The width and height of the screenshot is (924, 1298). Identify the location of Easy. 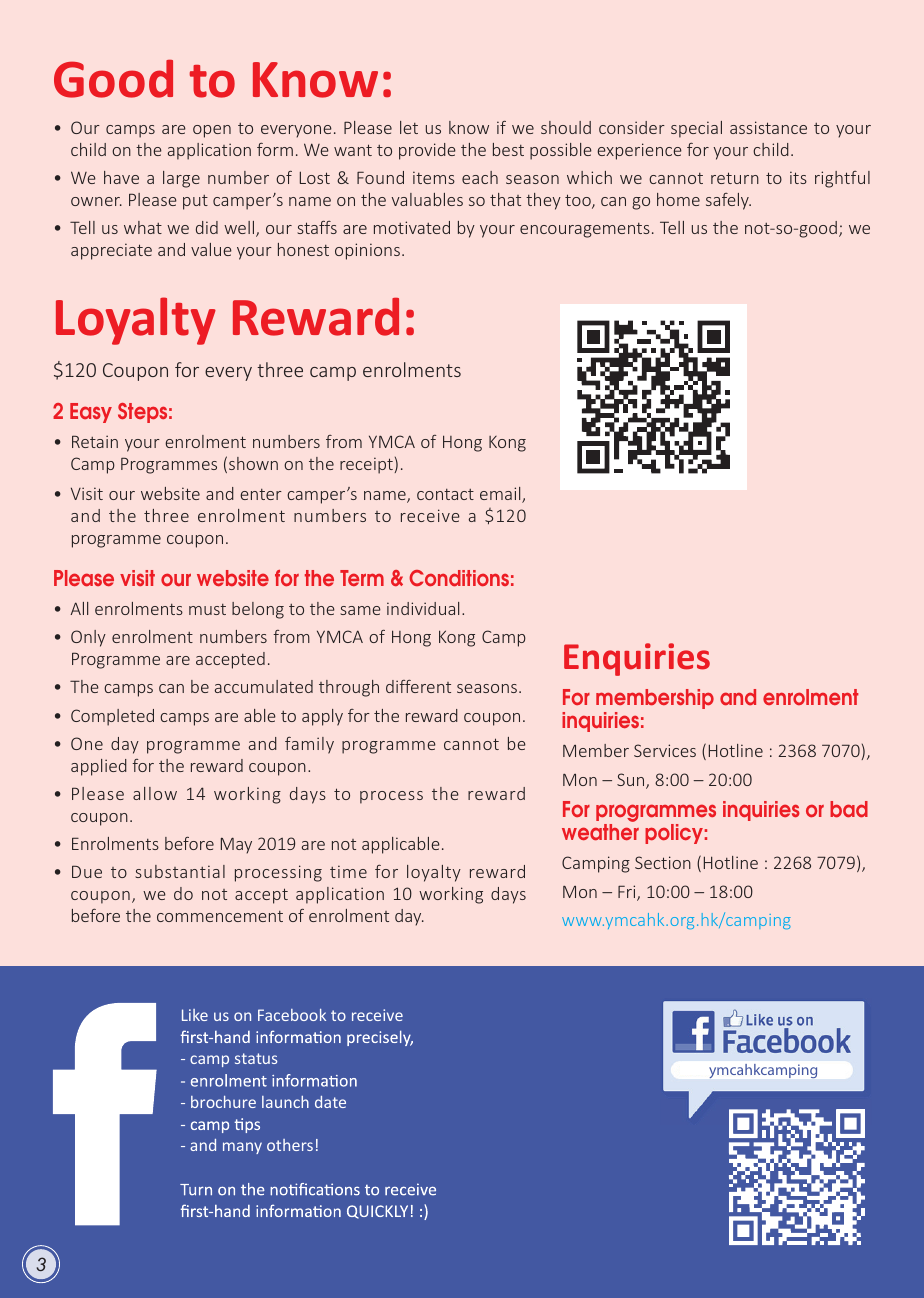
(91, 413).
